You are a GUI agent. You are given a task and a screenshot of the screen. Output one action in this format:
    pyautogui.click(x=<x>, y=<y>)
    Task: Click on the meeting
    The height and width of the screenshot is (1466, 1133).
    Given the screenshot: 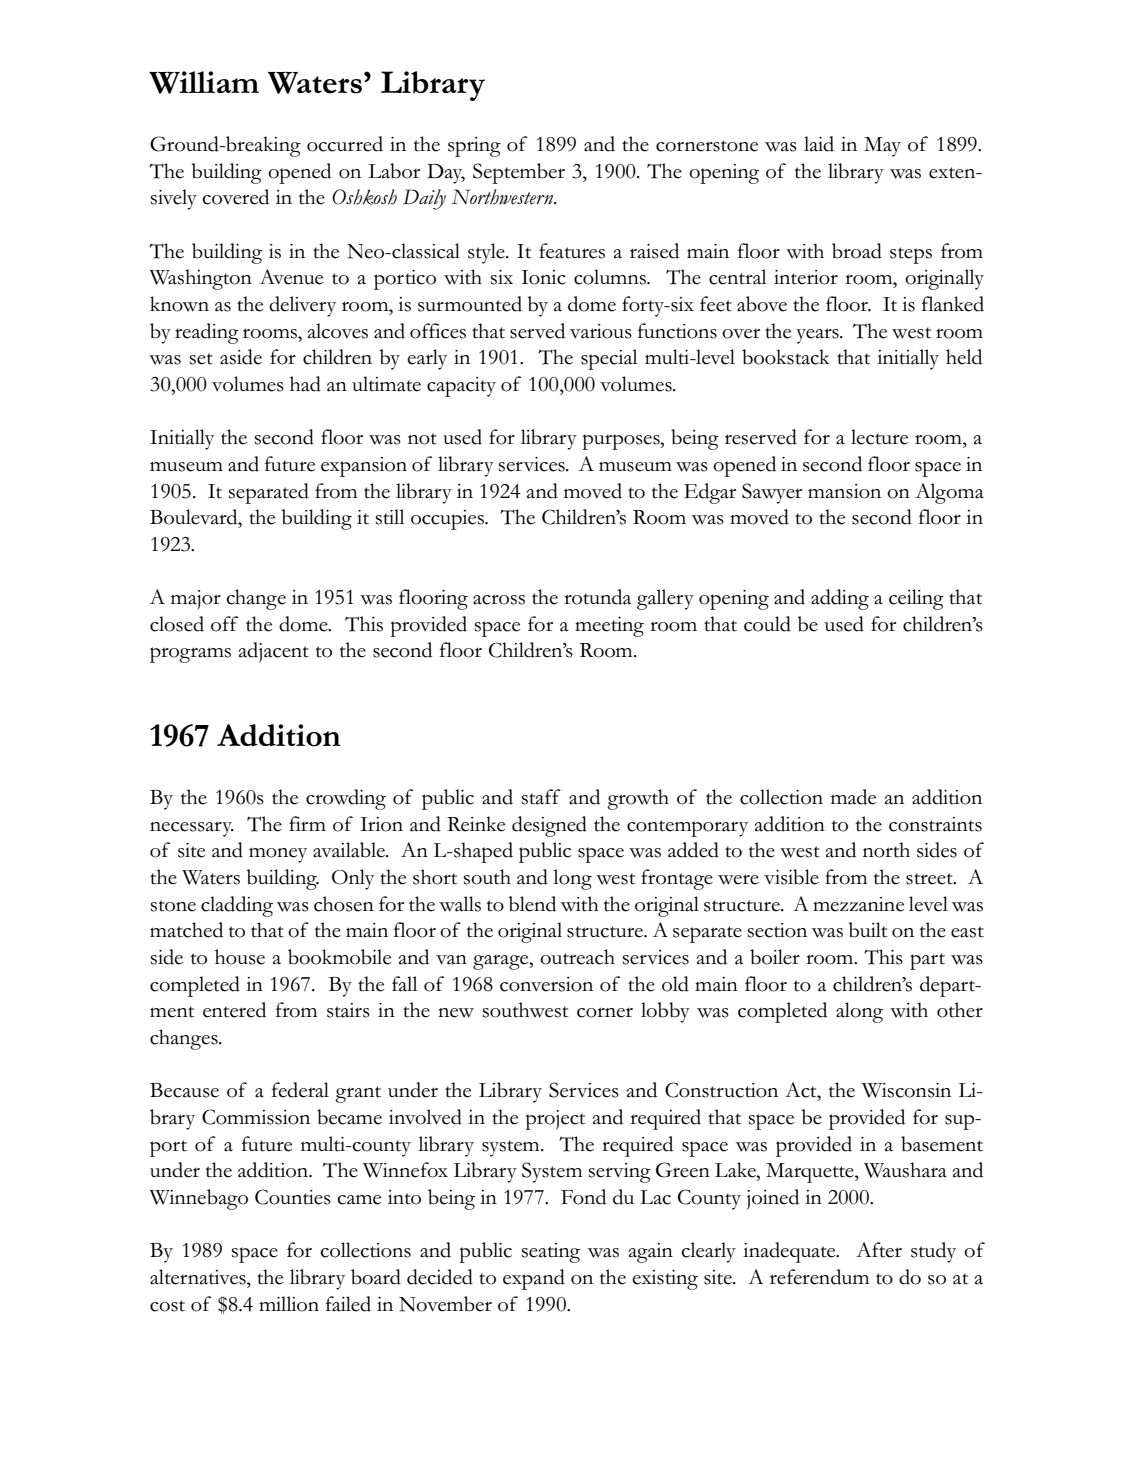 What is the action you would take?
    pyautogui.click(x=609, y=627)
